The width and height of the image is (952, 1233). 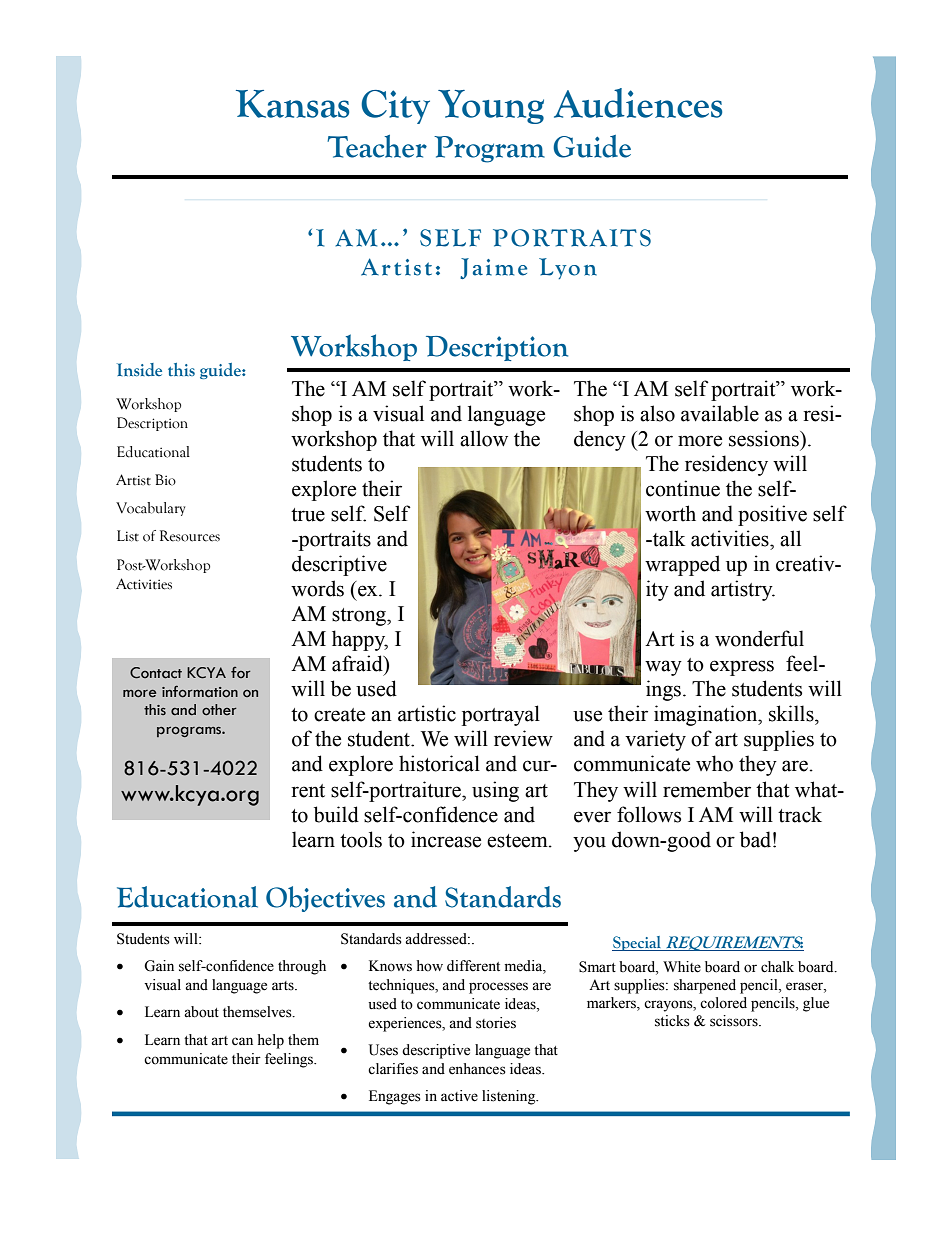 What do you see at coordinates (360, 640) in the image?
I see `happy` at bounding box center [360, 640].
